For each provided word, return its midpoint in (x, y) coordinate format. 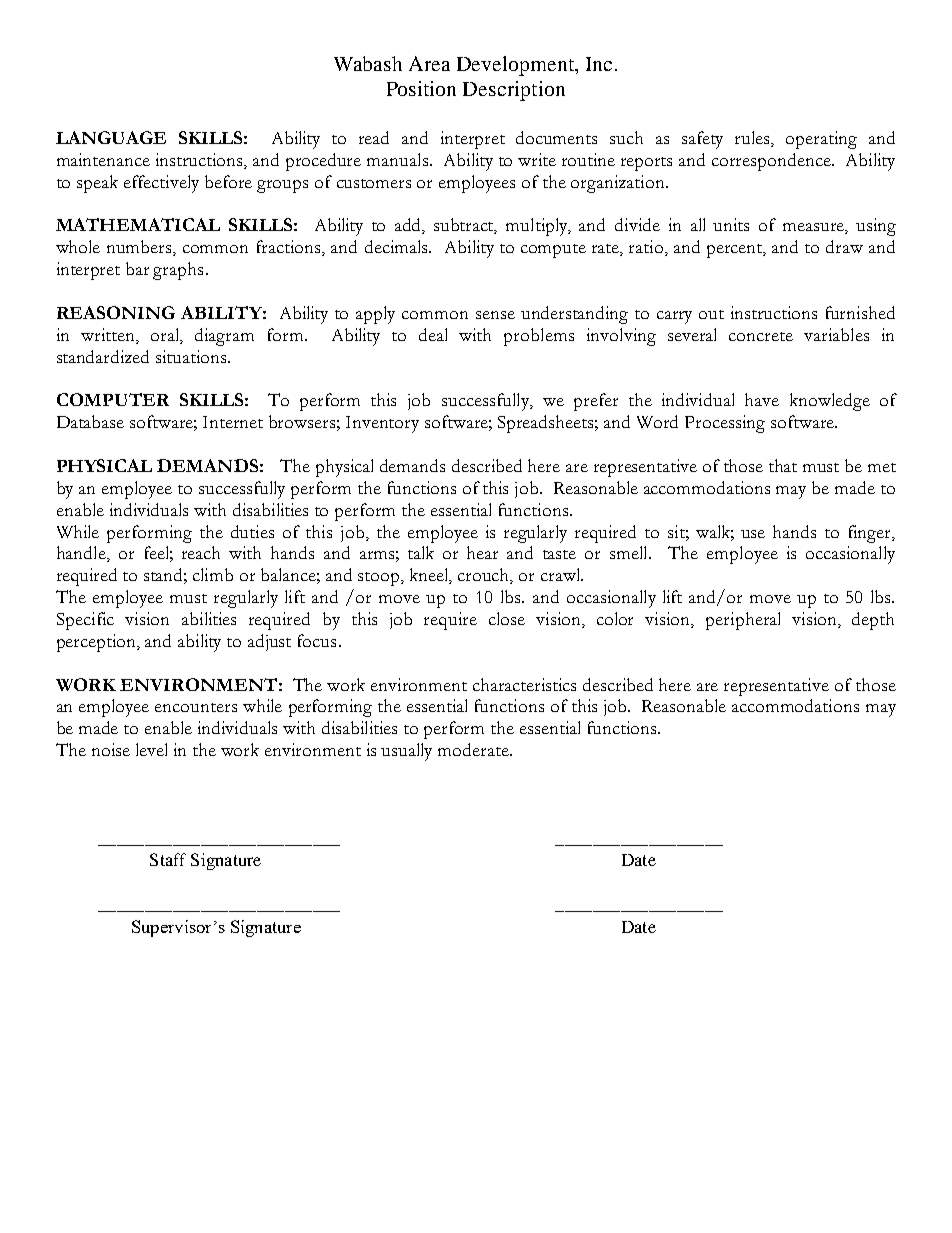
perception (97, 643)
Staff (168, 859)
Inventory (382, 424)
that (783, 465)
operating (821, 140)
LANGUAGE (111, 137)
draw (844, 246)
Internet (233, 422)
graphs (178, 271)
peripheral (743, 621)
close (507, 618)
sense (495, 315)
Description (514, 91)
